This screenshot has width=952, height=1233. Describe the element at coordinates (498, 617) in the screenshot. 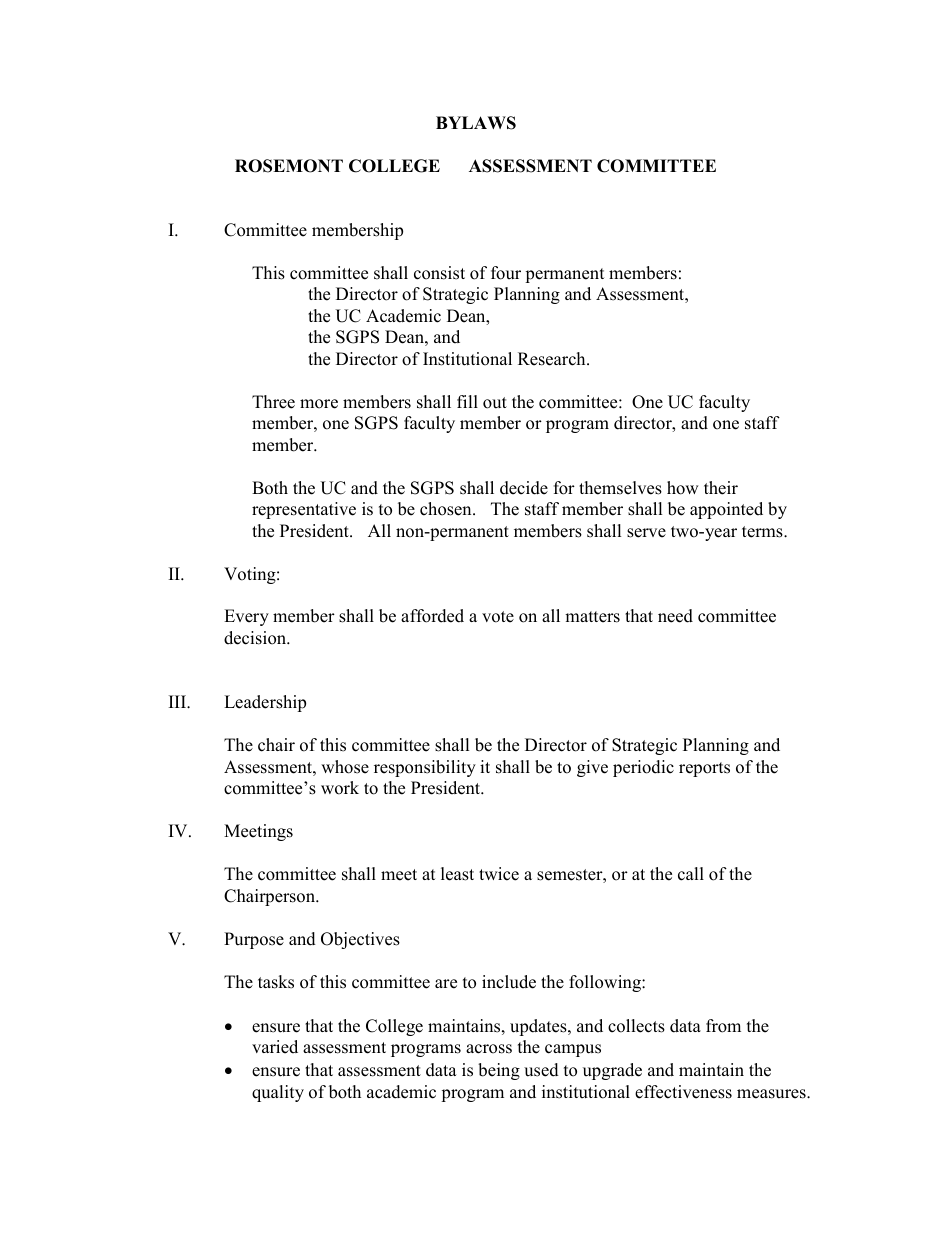

I see `vote` at that location.
